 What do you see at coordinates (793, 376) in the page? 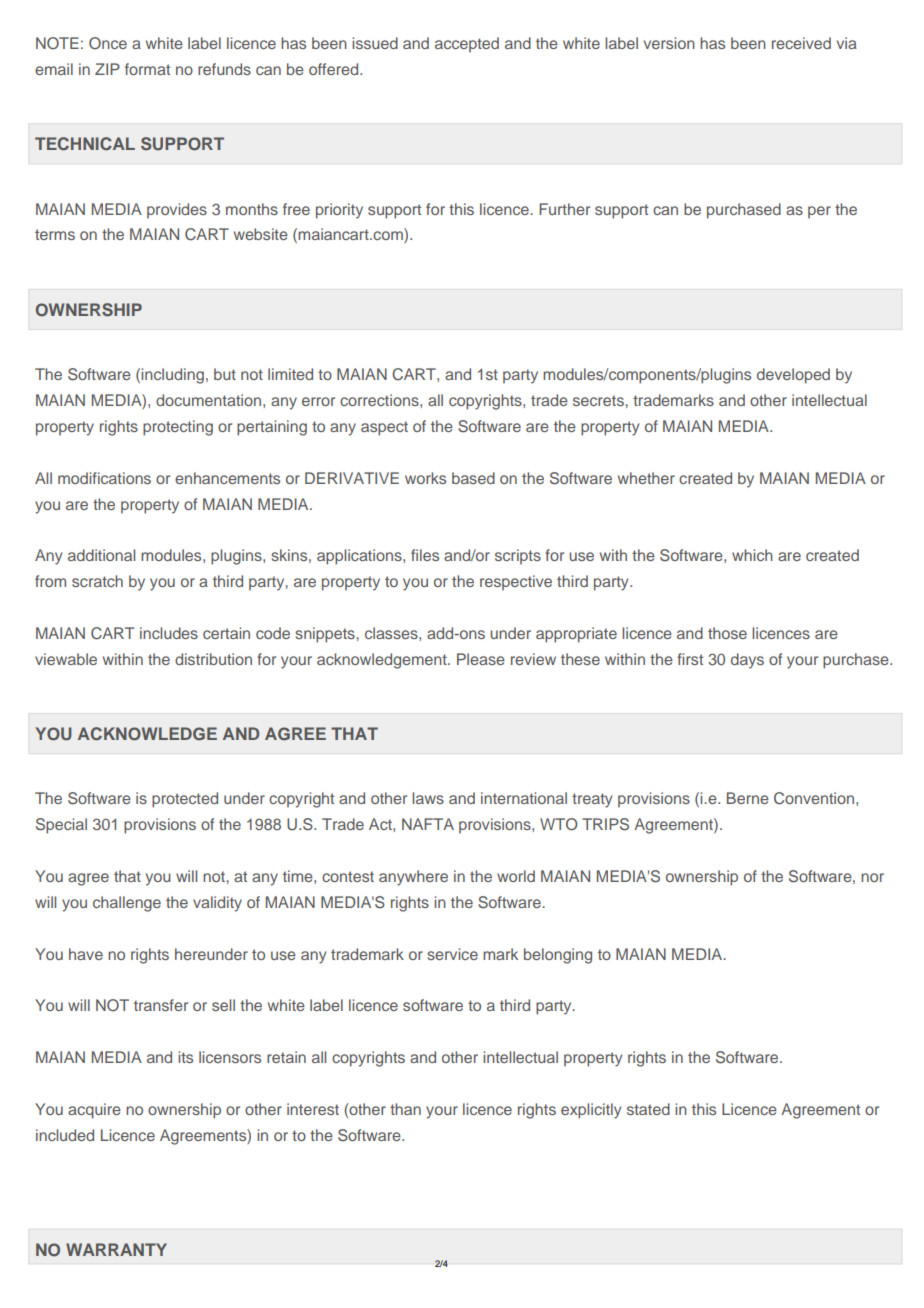
I see `developed` at bounding box center [793, 376].
